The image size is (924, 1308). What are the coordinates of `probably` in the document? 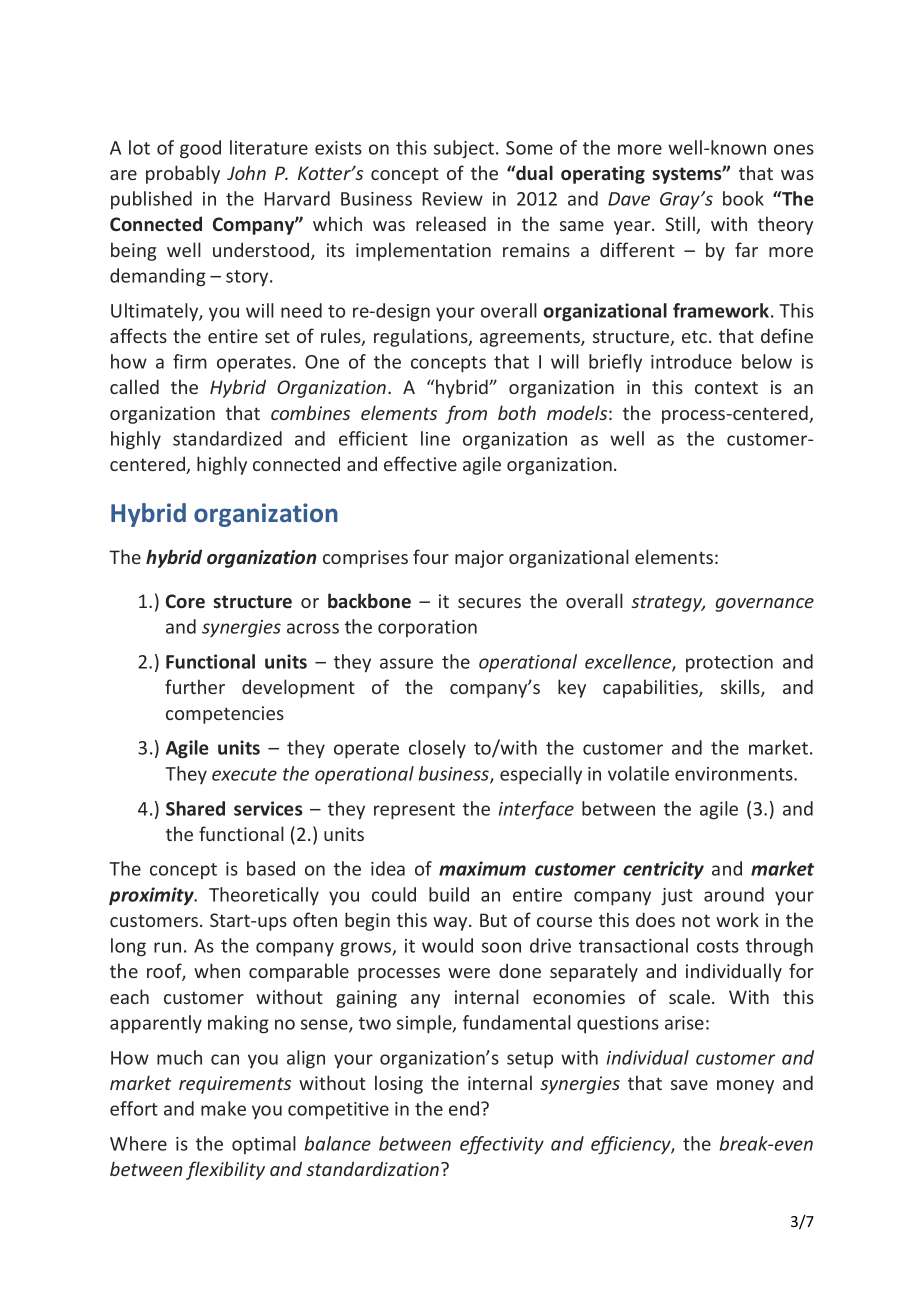 It's located at (183, 174).
